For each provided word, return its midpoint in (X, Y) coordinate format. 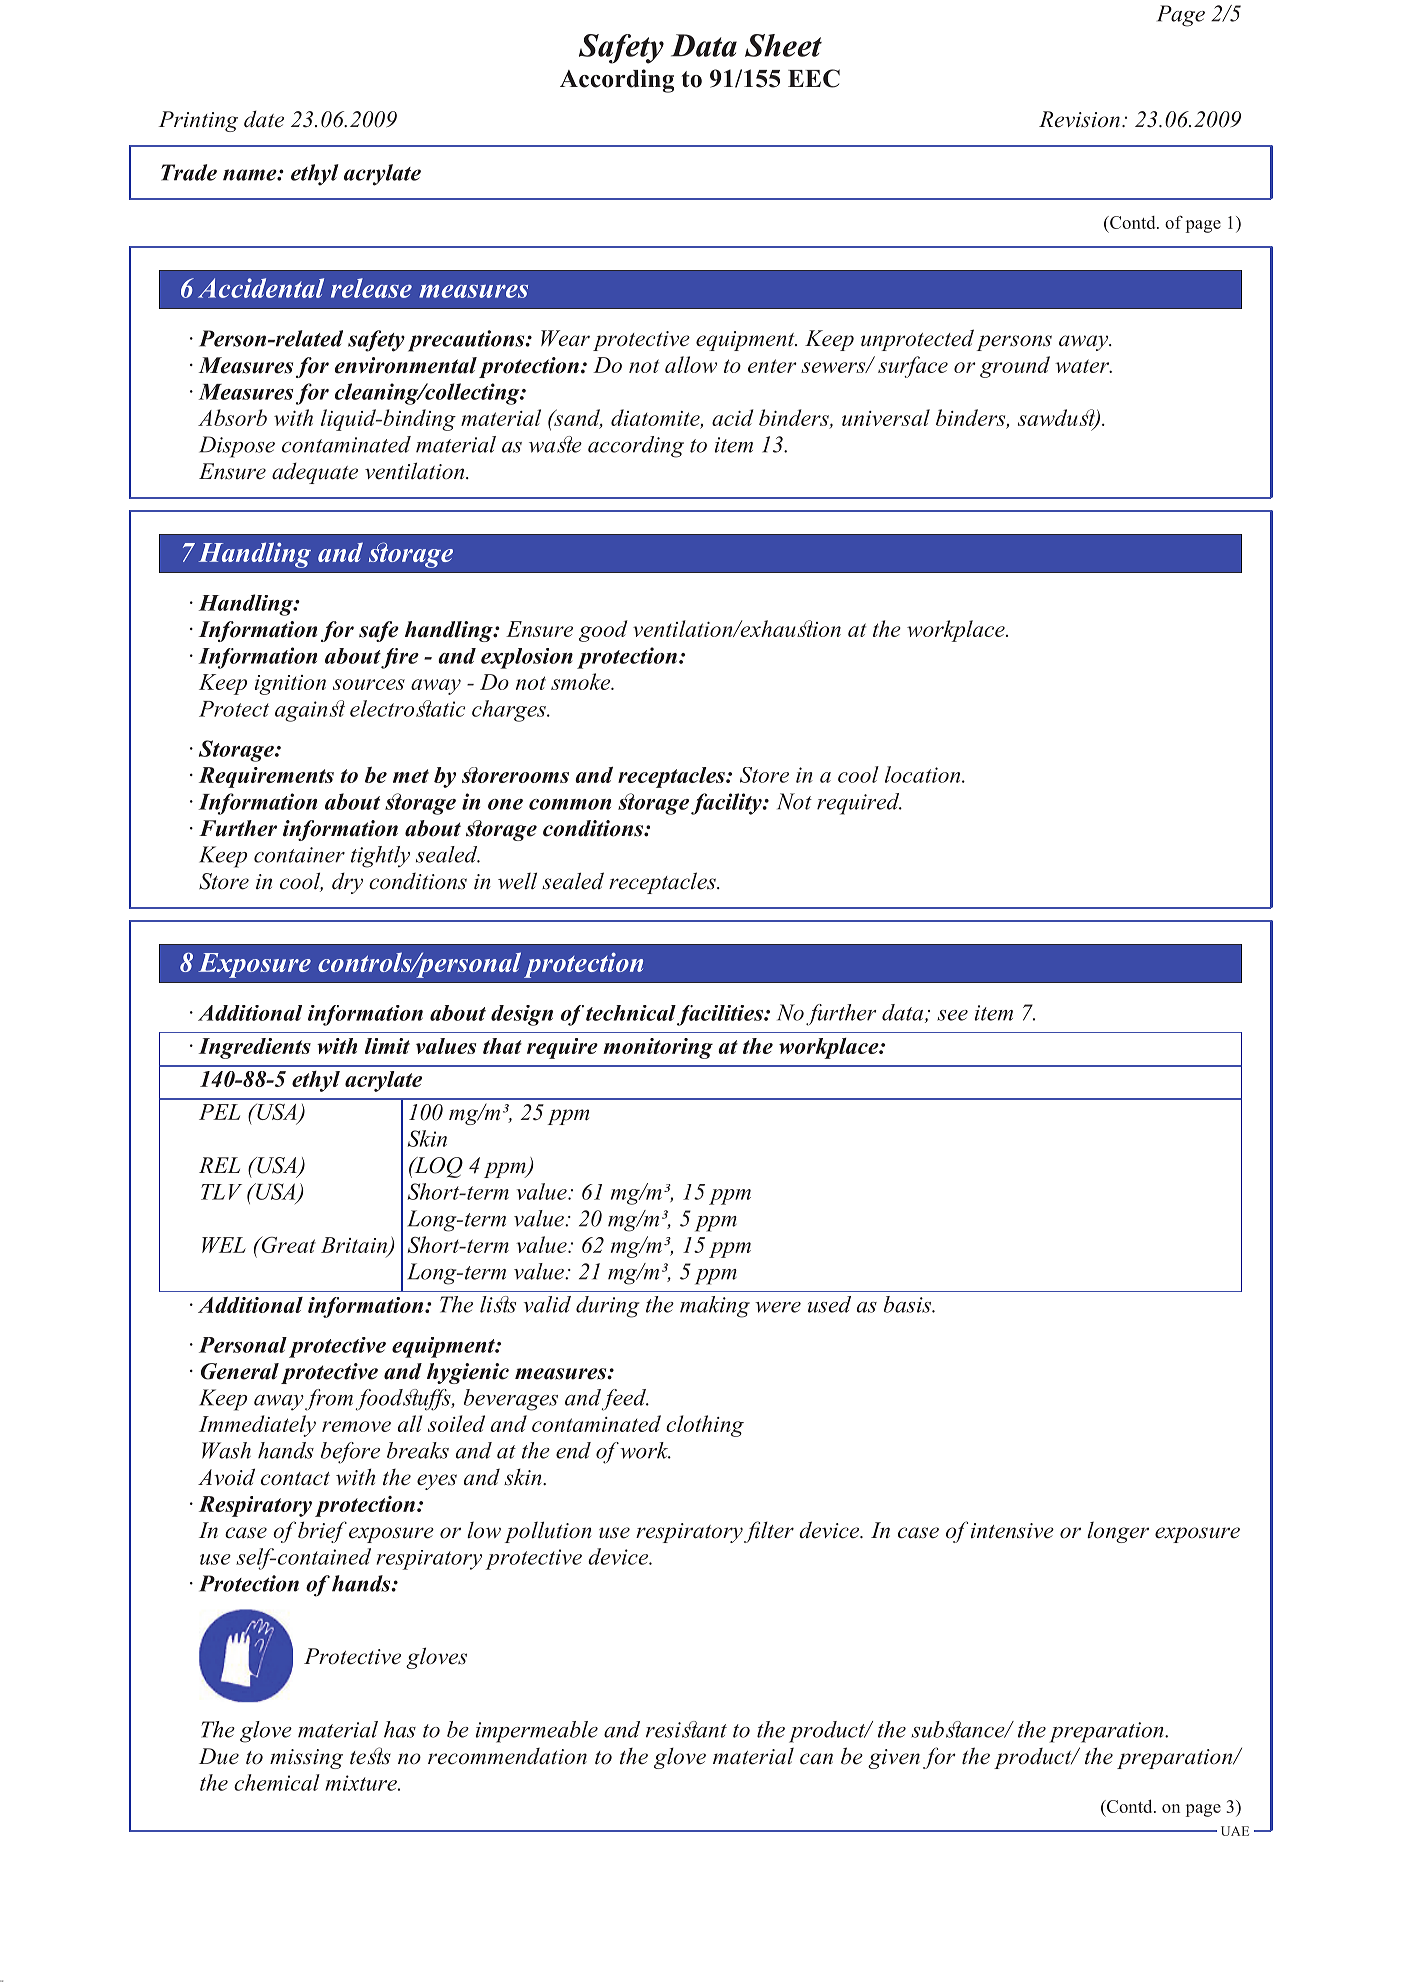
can (816, 1759)
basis (908, 1304)
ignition (290, 685)
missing (306, 1759)
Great (287, 1244)
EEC (814, 78)
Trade (189, 172)
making (715, 1307)
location (924, 774)
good (603, 631)
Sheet (783, 45)
